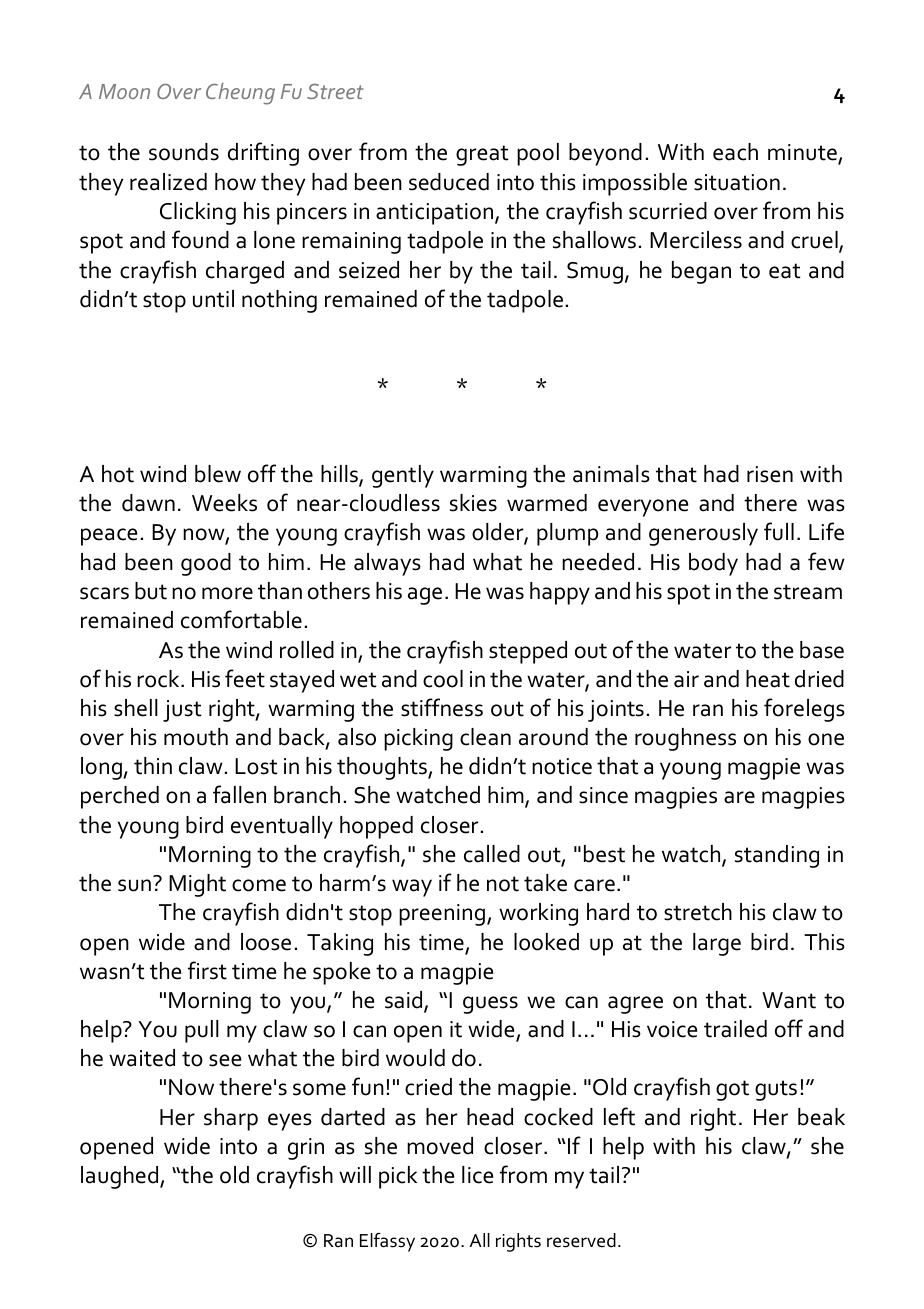 This document has height=1309, width=924. I want to click on sounds, so click(184, 152).
